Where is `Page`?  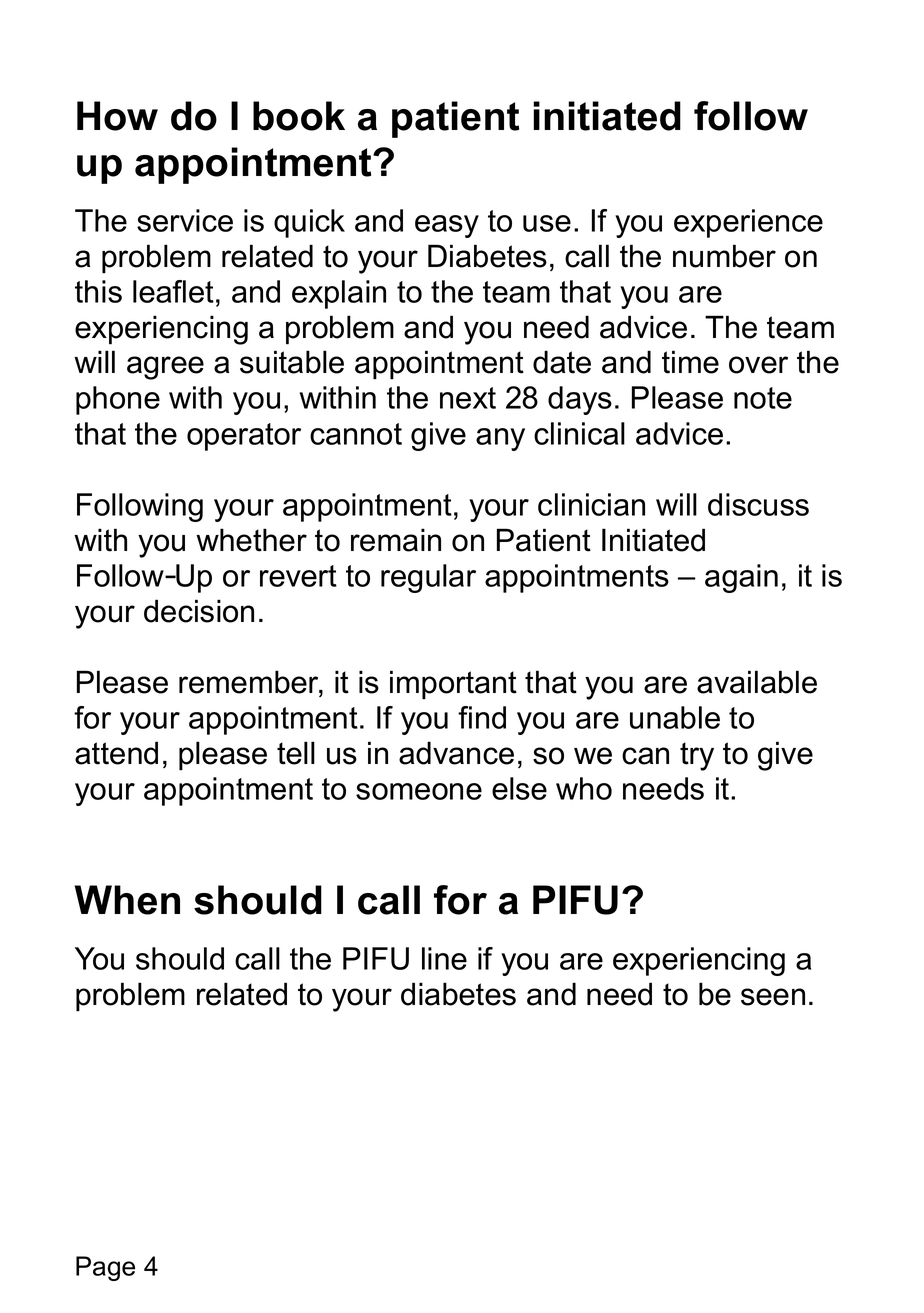 Page is located at coordinates (105, 1268).
